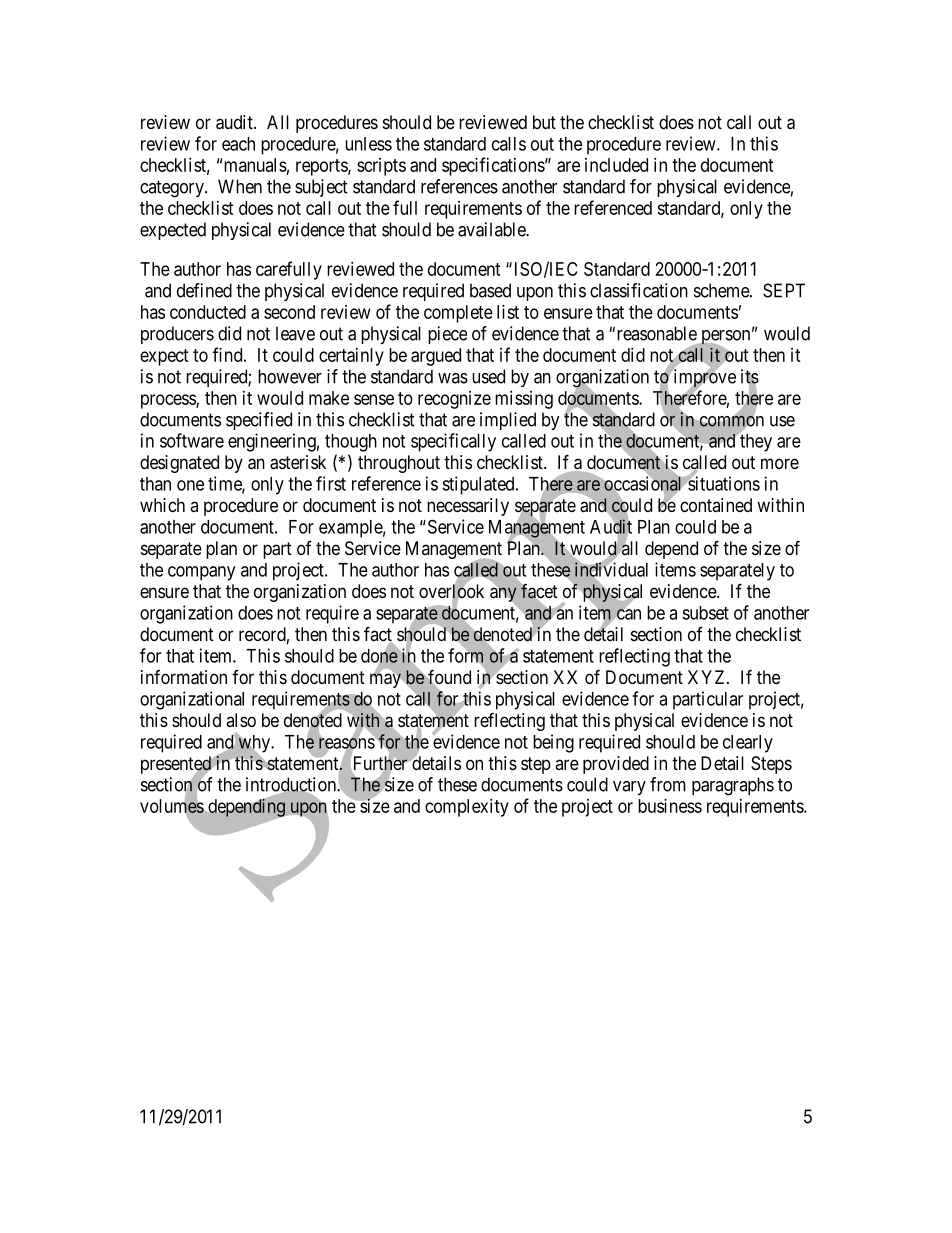 The height and width of the screenshot is (1233, 952). What do you see at coordinates (458, 314) in the screenshot?
I see `complete` at bounding box center [458, 314].
